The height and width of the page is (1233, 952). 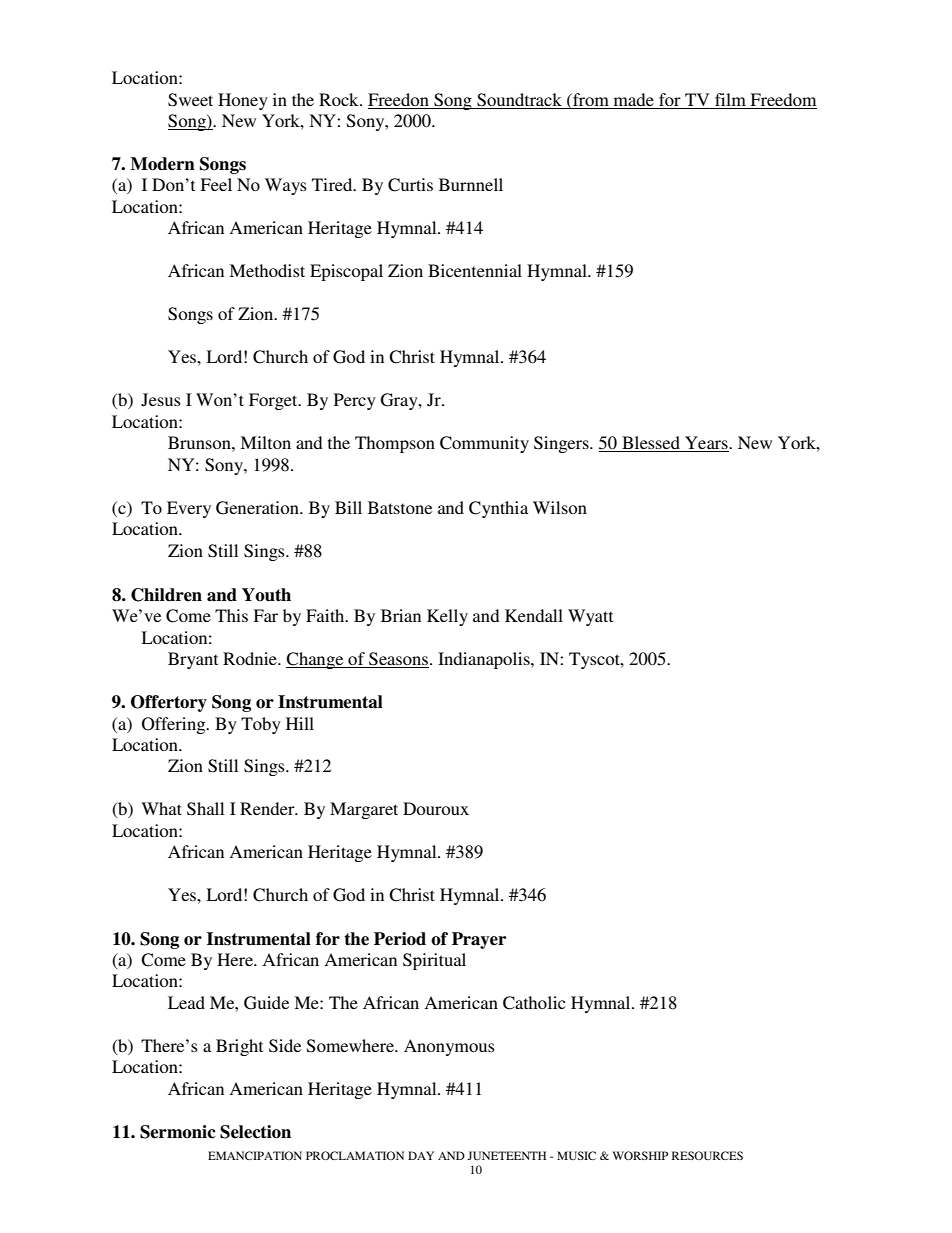 What do you see at coordinates (706, 444) in the page?
I see `Years` at bounding box center [706, 444].
